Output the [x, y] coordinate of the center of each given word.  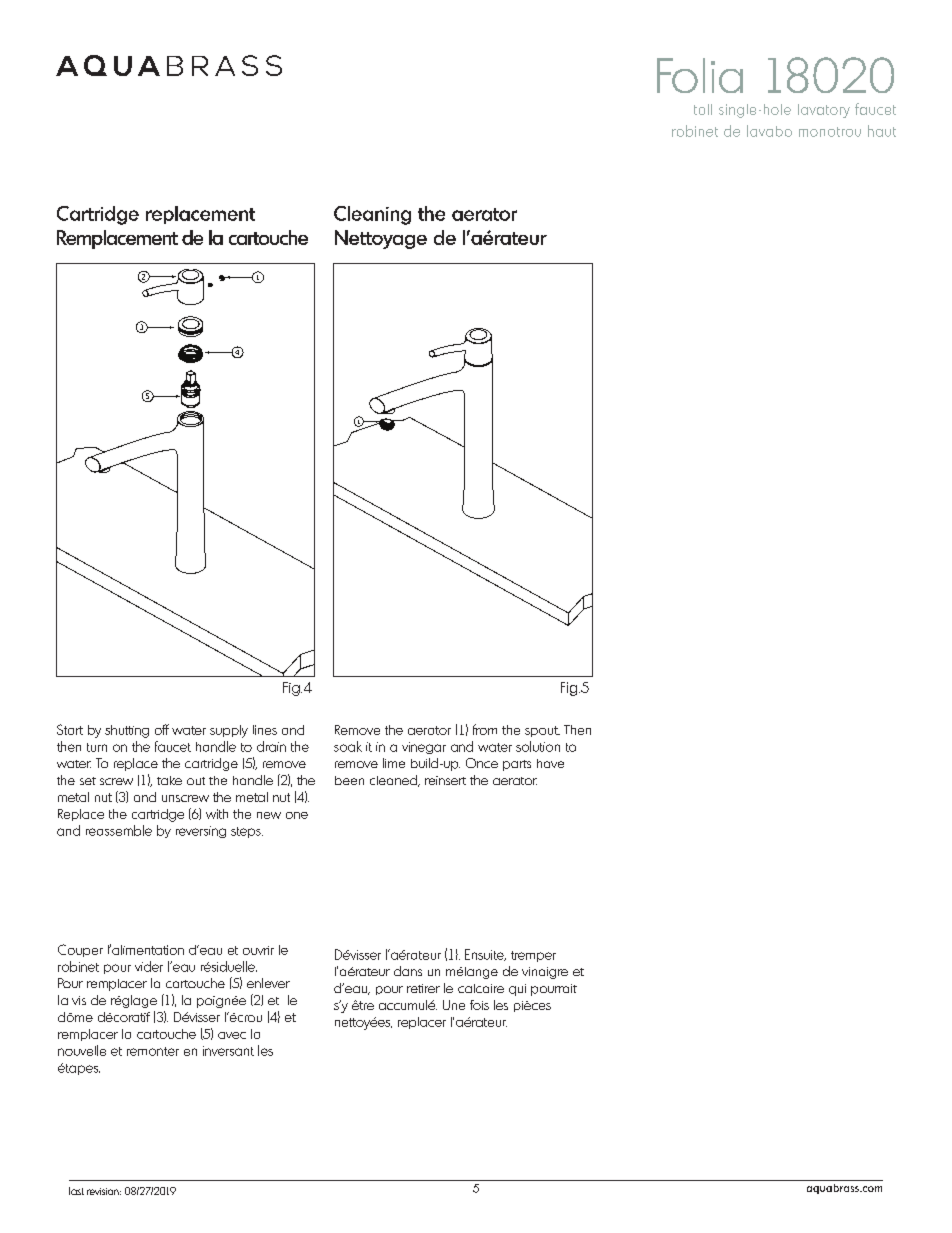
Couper [80, 950]
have [550, 763]
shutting [127, 731]
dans [408, 971]
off [162, 729]
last [76, 1191]
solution [538, 746]
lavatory [824, 111]
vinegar [424, 748]
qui [517, 990]
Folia [700, 75]
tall [703, 109]
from [485, 729]
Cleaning [372, 215]
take [169, 780]
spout [542, 731]
